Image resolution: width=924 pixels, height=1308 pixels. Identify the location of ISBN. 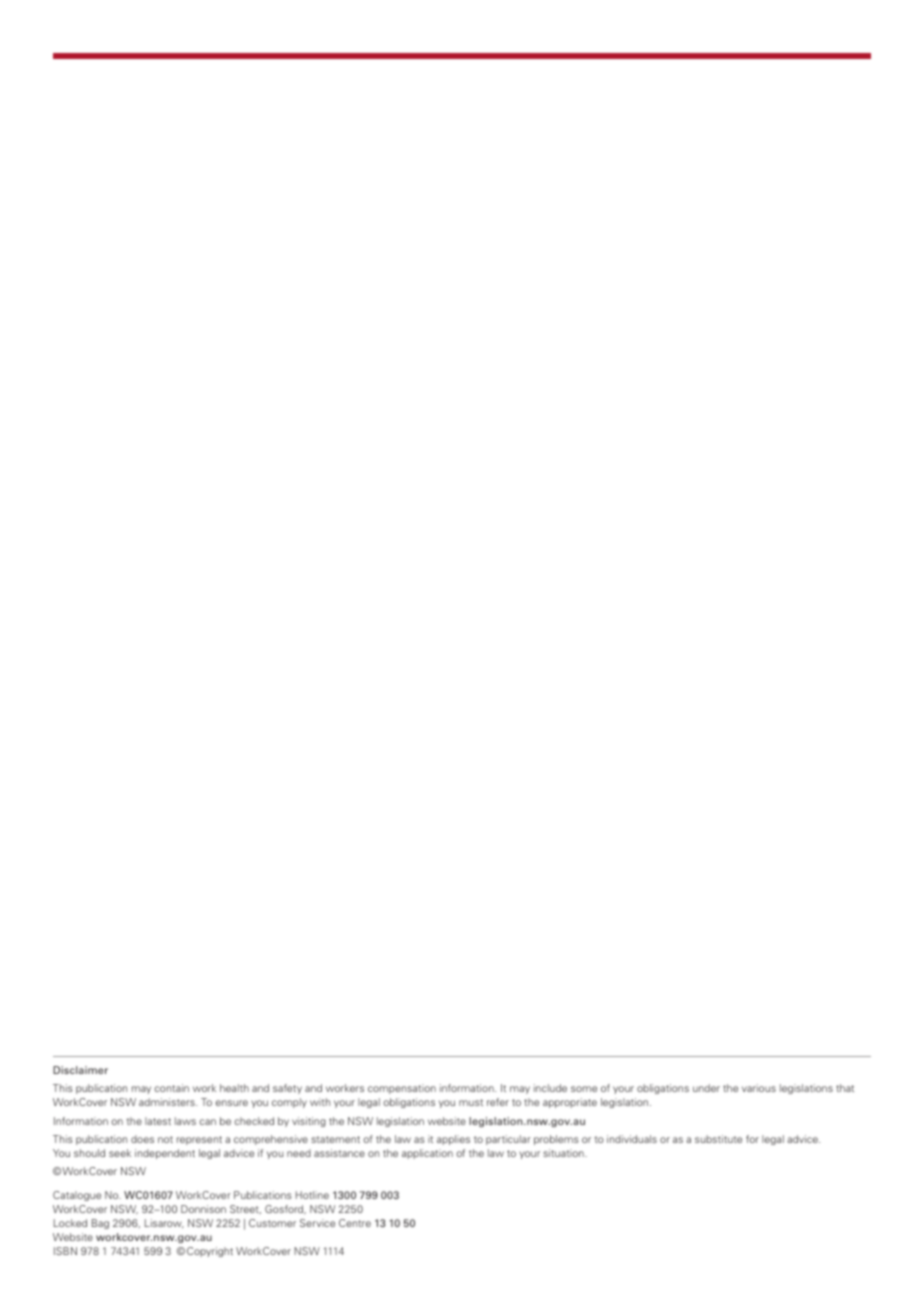
(65, 1251).
